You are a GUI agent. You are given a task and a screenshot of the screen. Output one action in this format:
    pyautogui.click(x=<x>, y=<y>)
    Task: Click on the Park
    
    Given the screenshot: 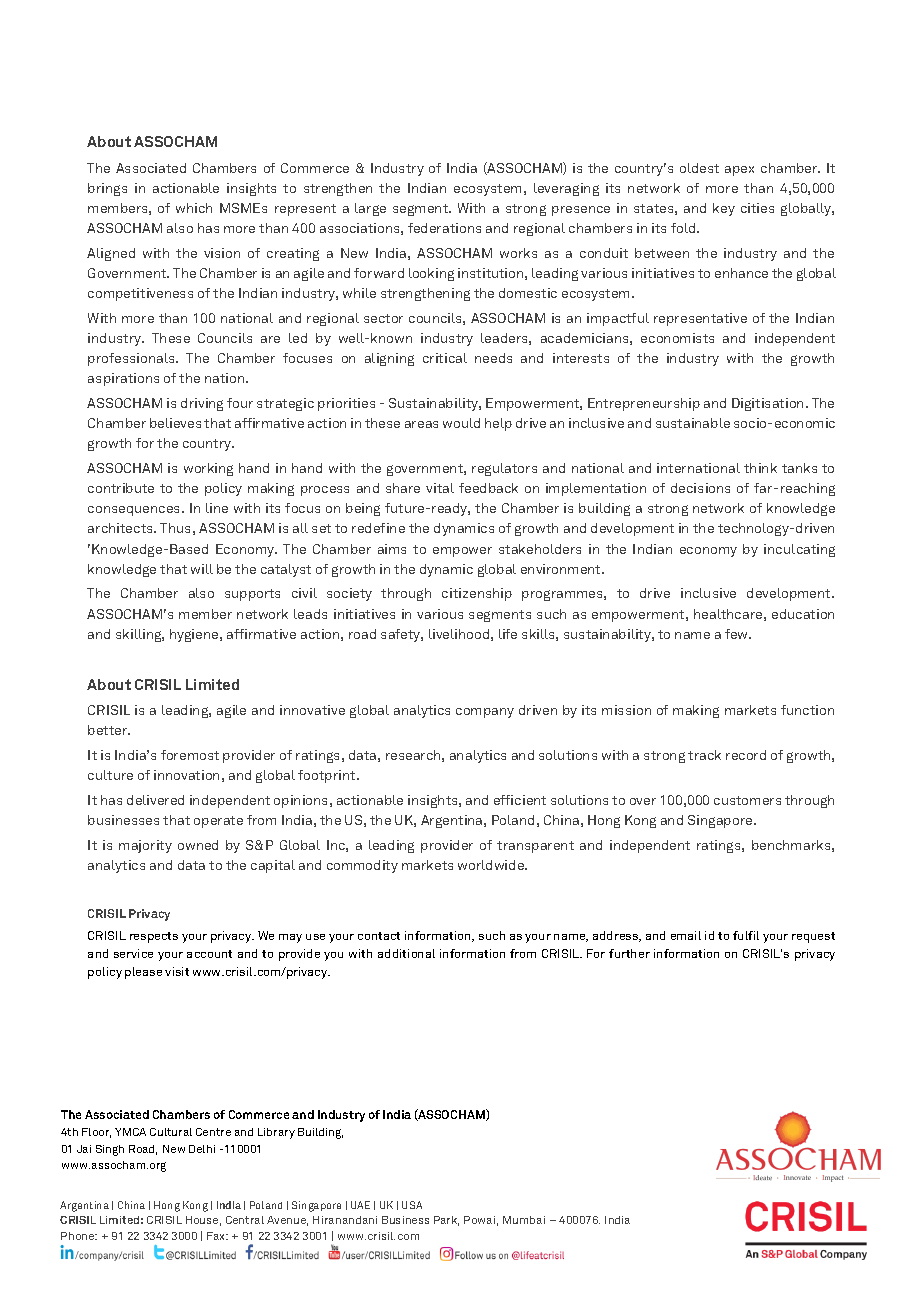 What is the action you would take?
    pyautogui.click(x=446, y=1221)
